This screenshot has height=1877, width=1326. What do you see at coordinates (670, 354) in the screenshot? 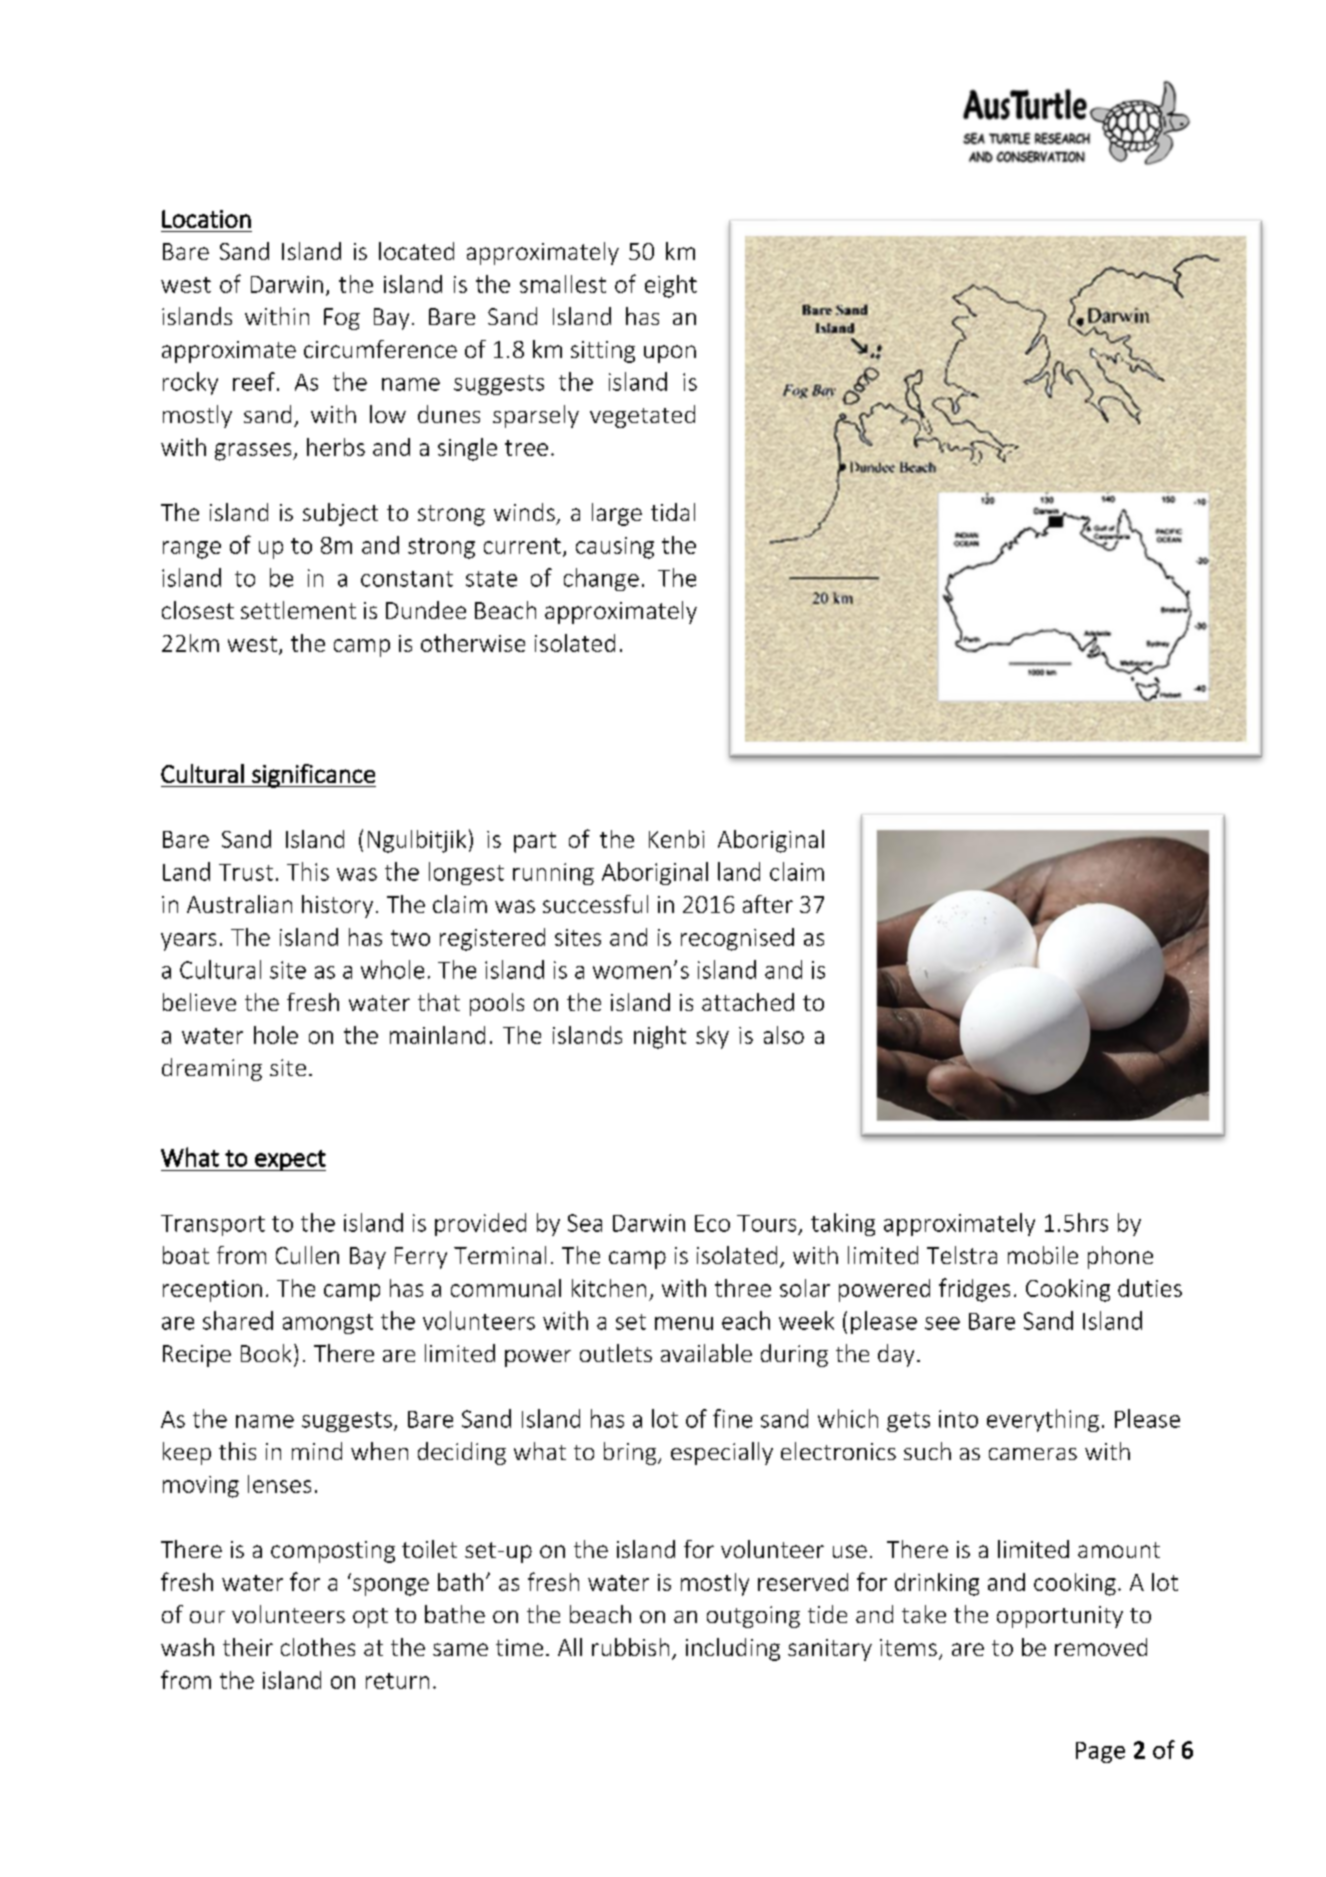
I see `upon` at bounding box center [670, 354].
